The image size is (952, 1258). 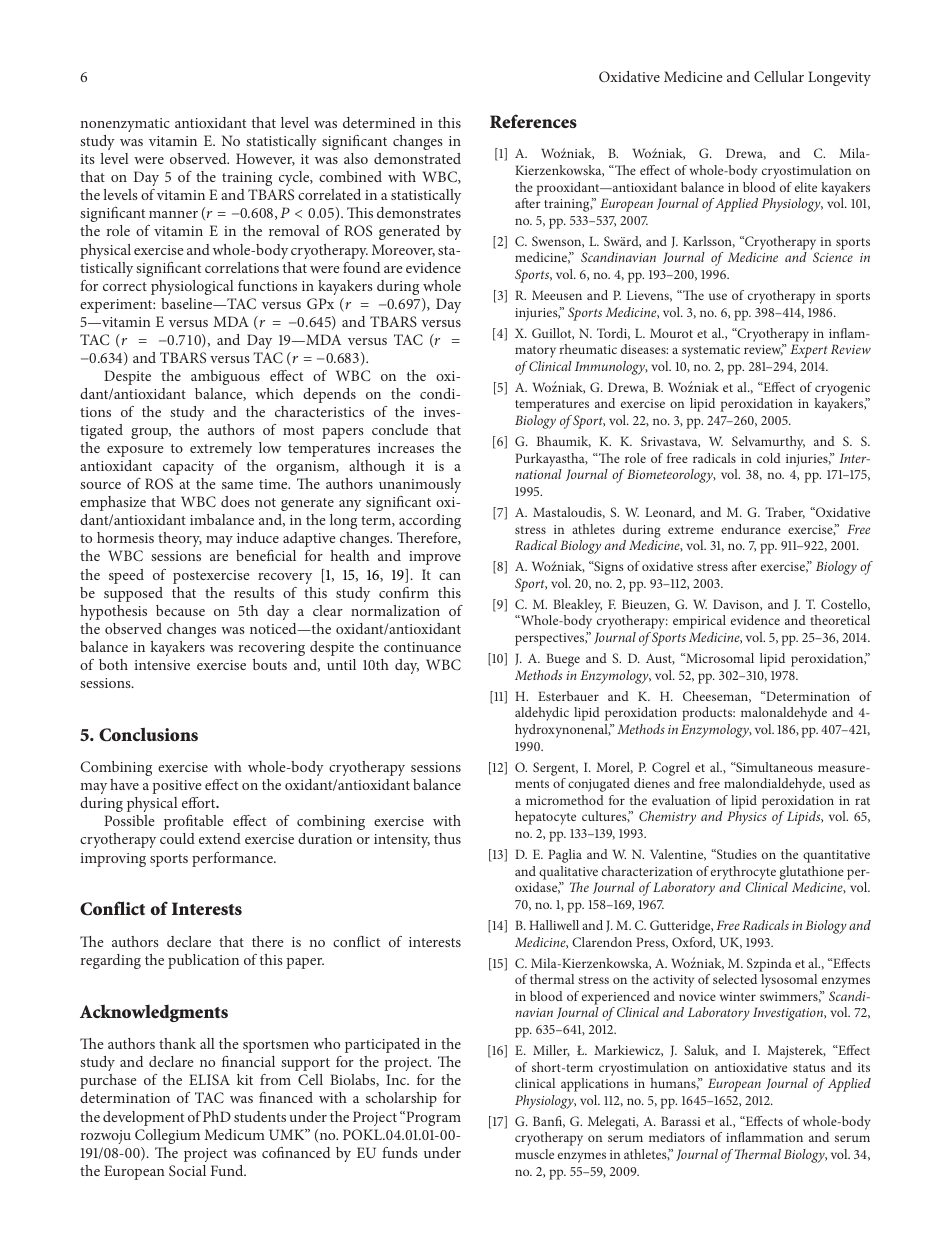 What do you see at coordinates (422, 647) in the image?
I see `continuance` at bounding box center [422, 647].
